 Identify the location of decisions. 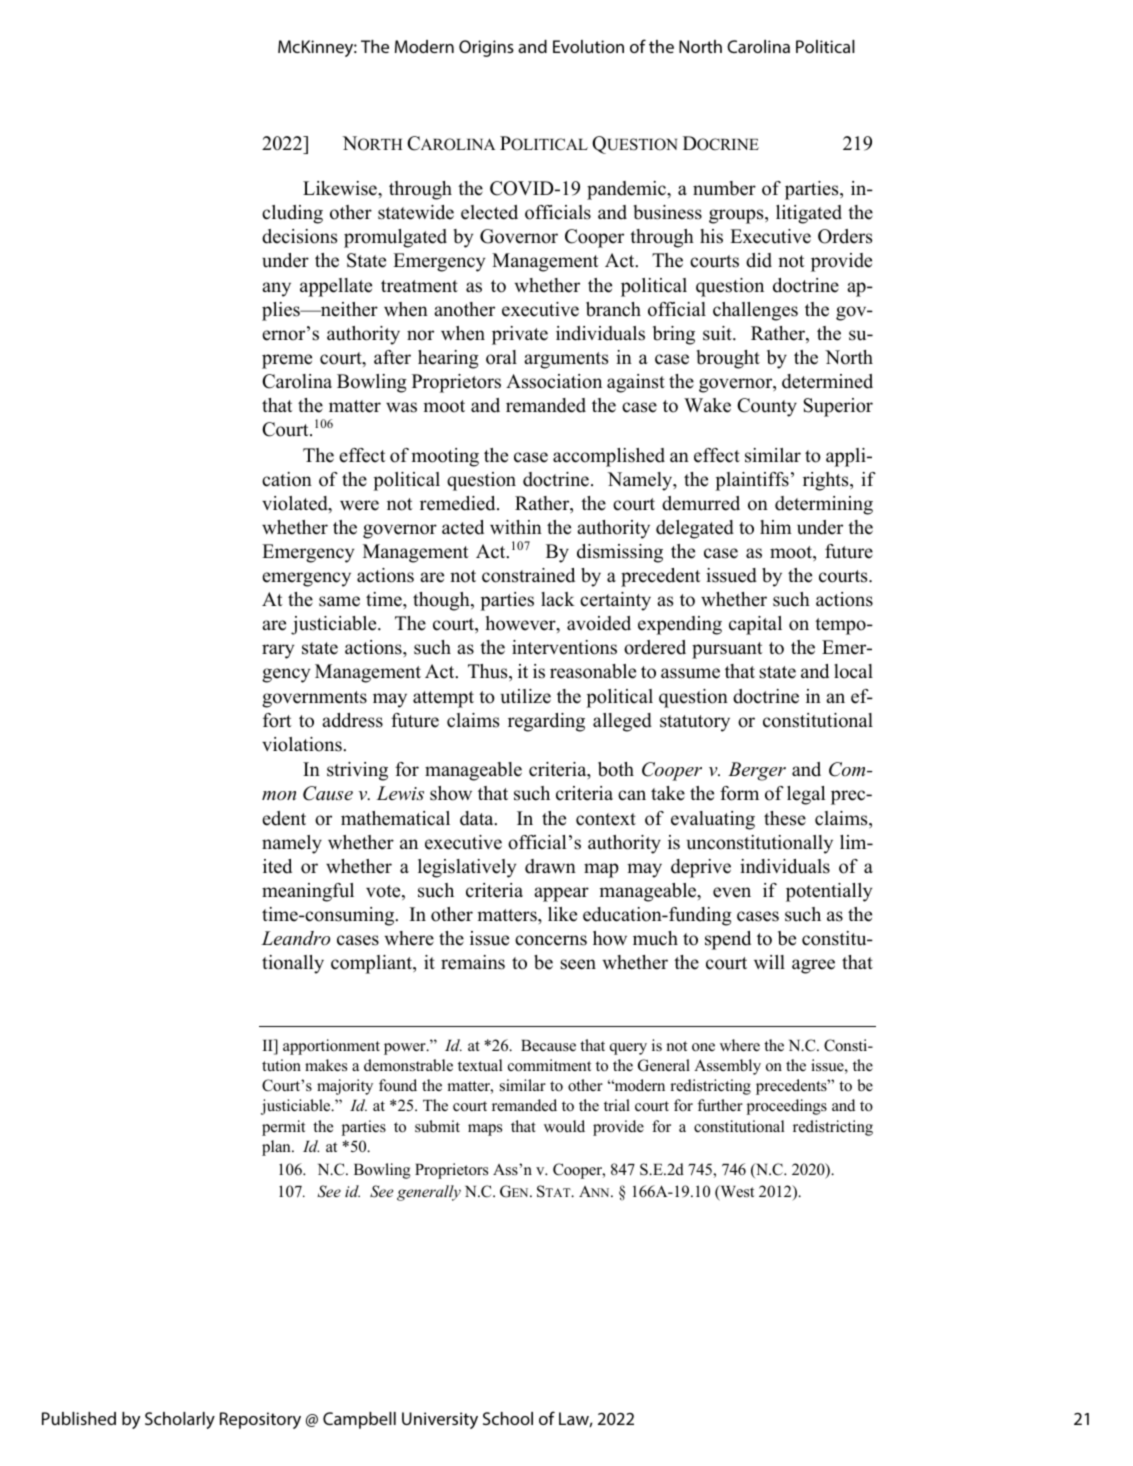
(299, 236).
